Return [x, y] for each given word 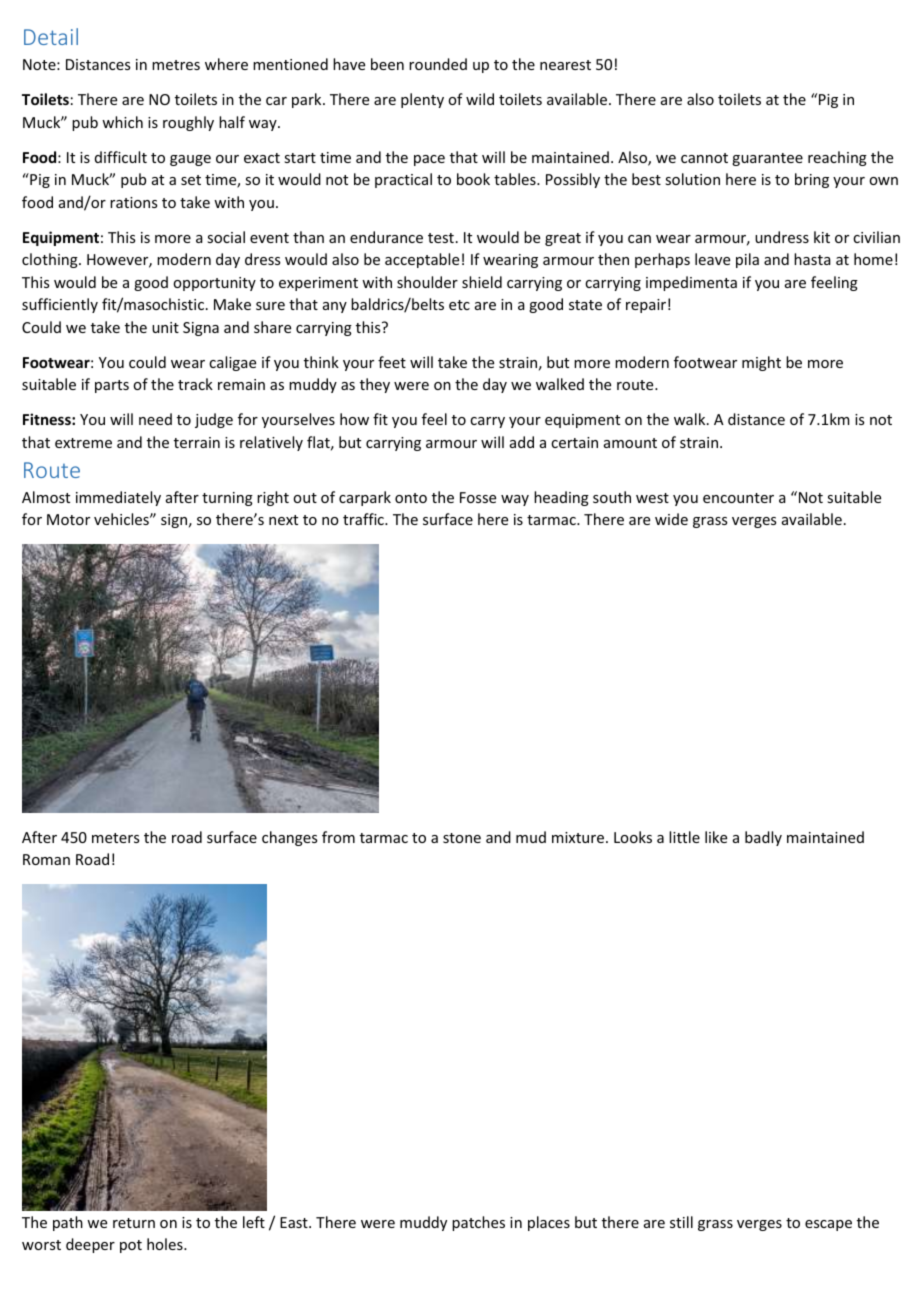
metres [176, 65]
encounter [738, 498]
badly [763, 838]
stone [462, 838]
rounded [438, 64]
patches [478, 1223]
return [134, 1223]
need [155, 419]
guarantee [767, 159]
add [522, 442]
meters [115, 838]
